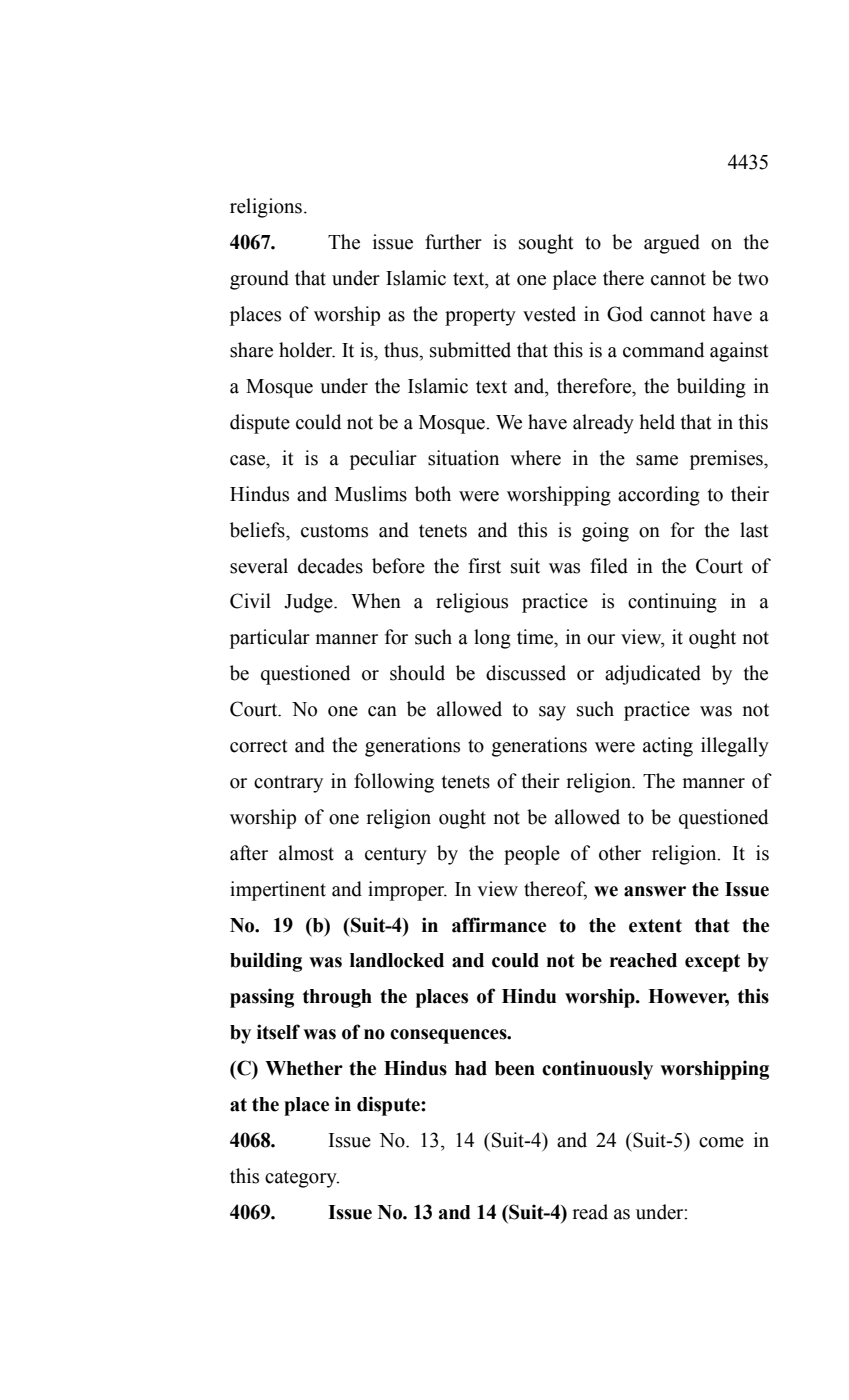  Describe the element at coordinates (302, 1179) in the screenshot. I see `category` at that location.
